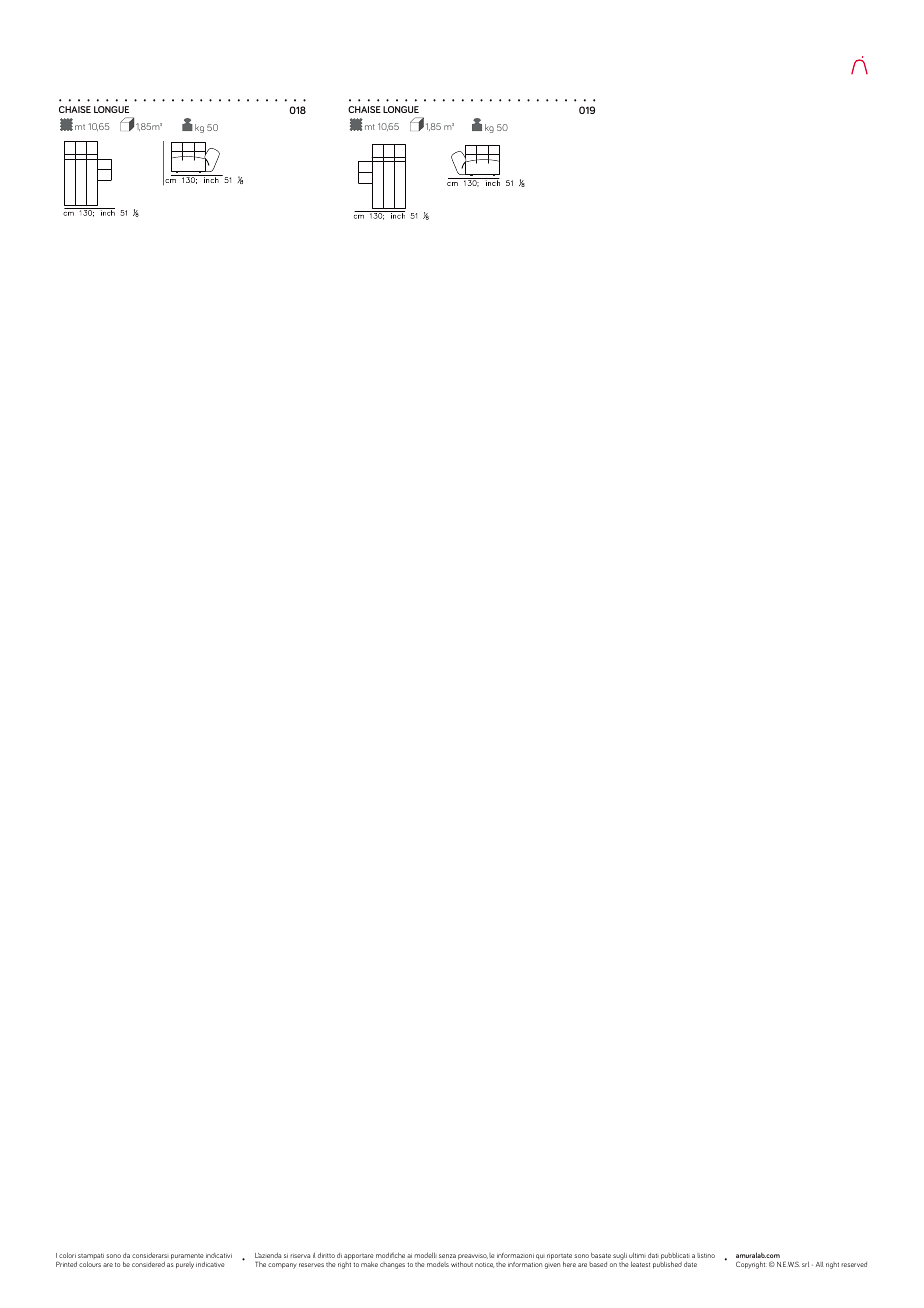 The width and height of the screenshot is (924, 1308). Describe the element at coordinates (438, 1264) in the screenshot. I see `models` at that location.
